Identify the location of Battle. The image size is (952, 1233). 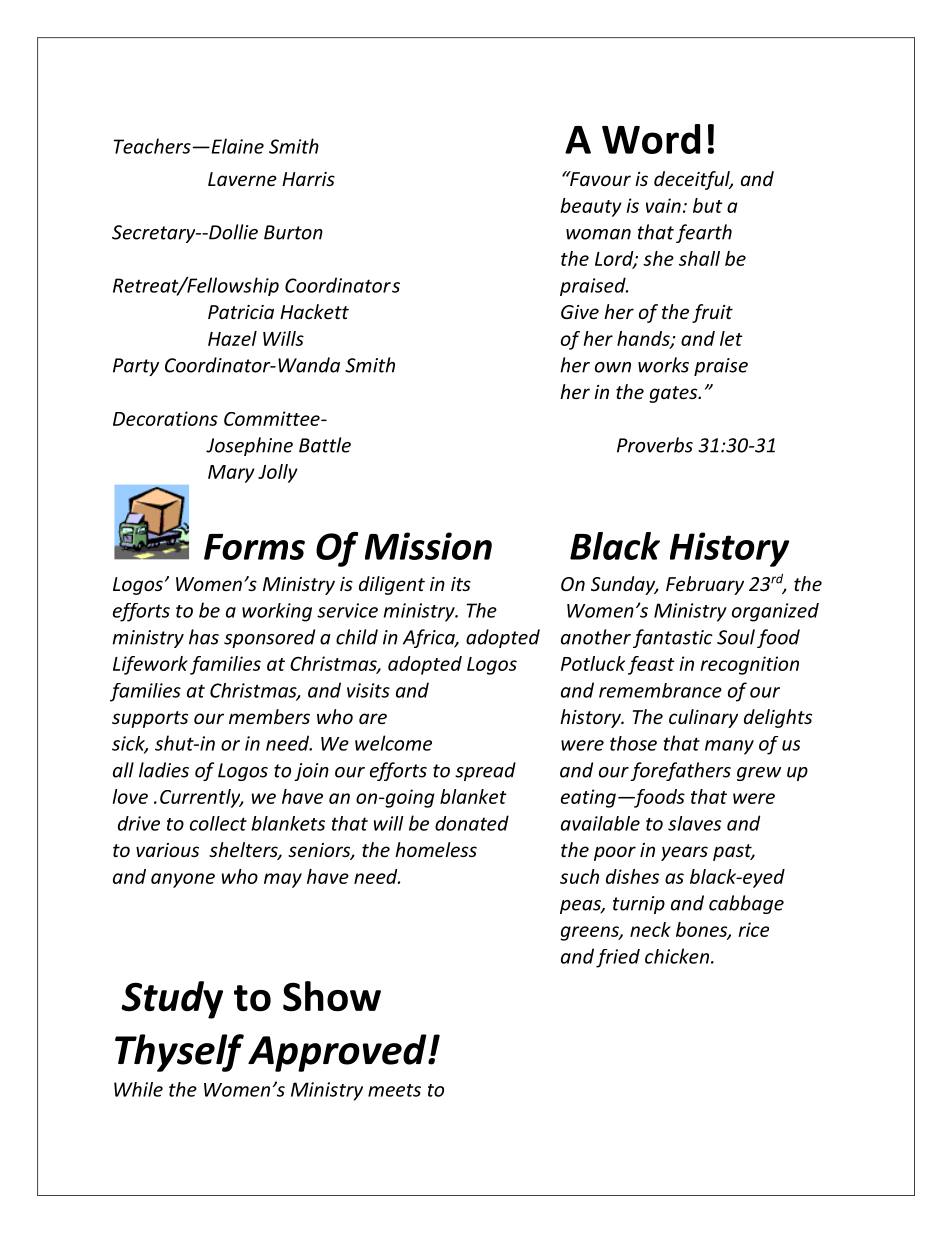
(325, 445).
